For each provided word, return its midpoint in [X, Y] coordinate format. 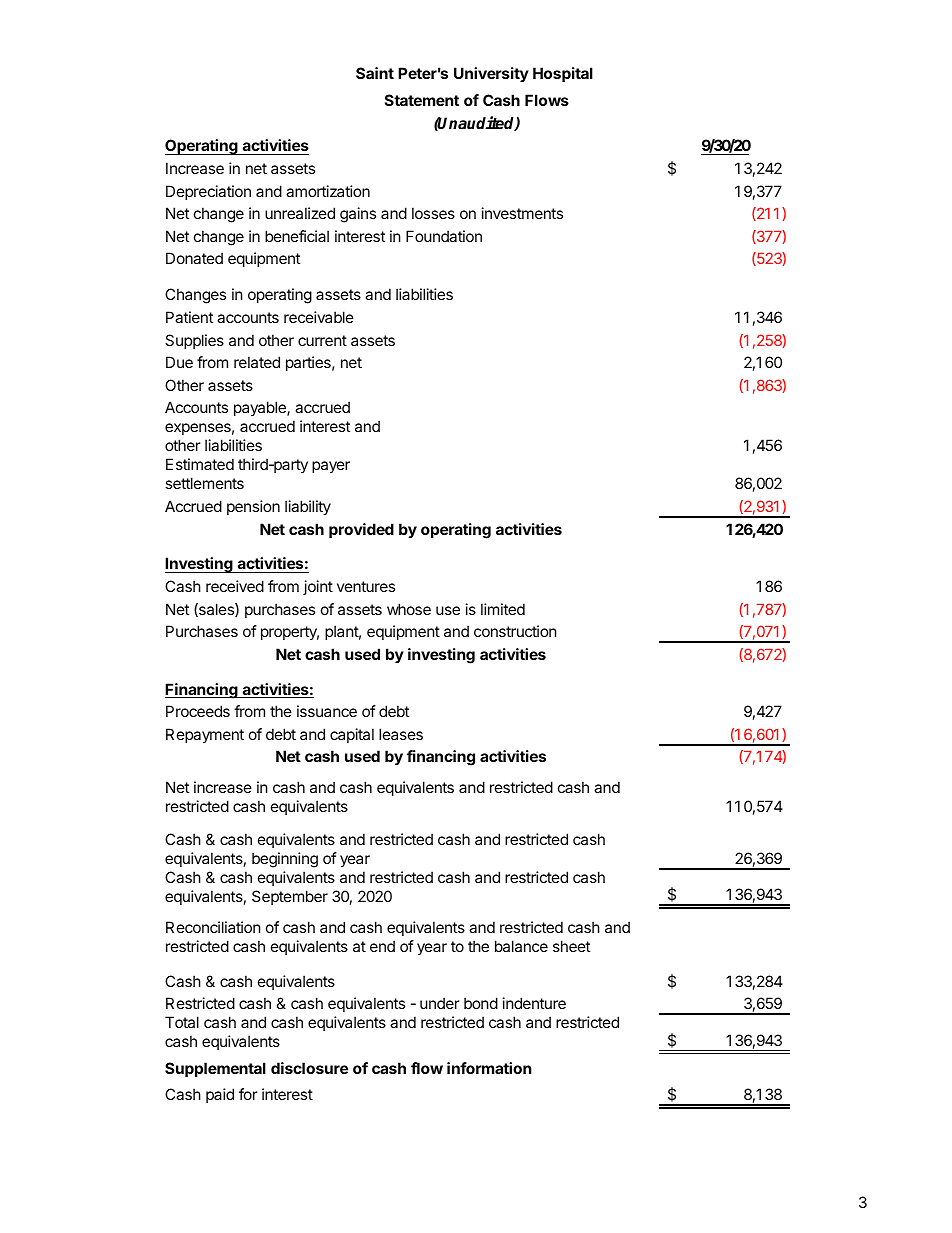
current [322, 340]
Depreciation [208, 192]
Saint [375, 73]
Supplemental [215, 1069]
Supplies [194, 341]
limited [503, 609]
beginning [285, 860]
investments [522, 213]
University [491, 74]
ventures [366, 586]
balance [521, 946]
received [235, 586]
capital [352, 735]
